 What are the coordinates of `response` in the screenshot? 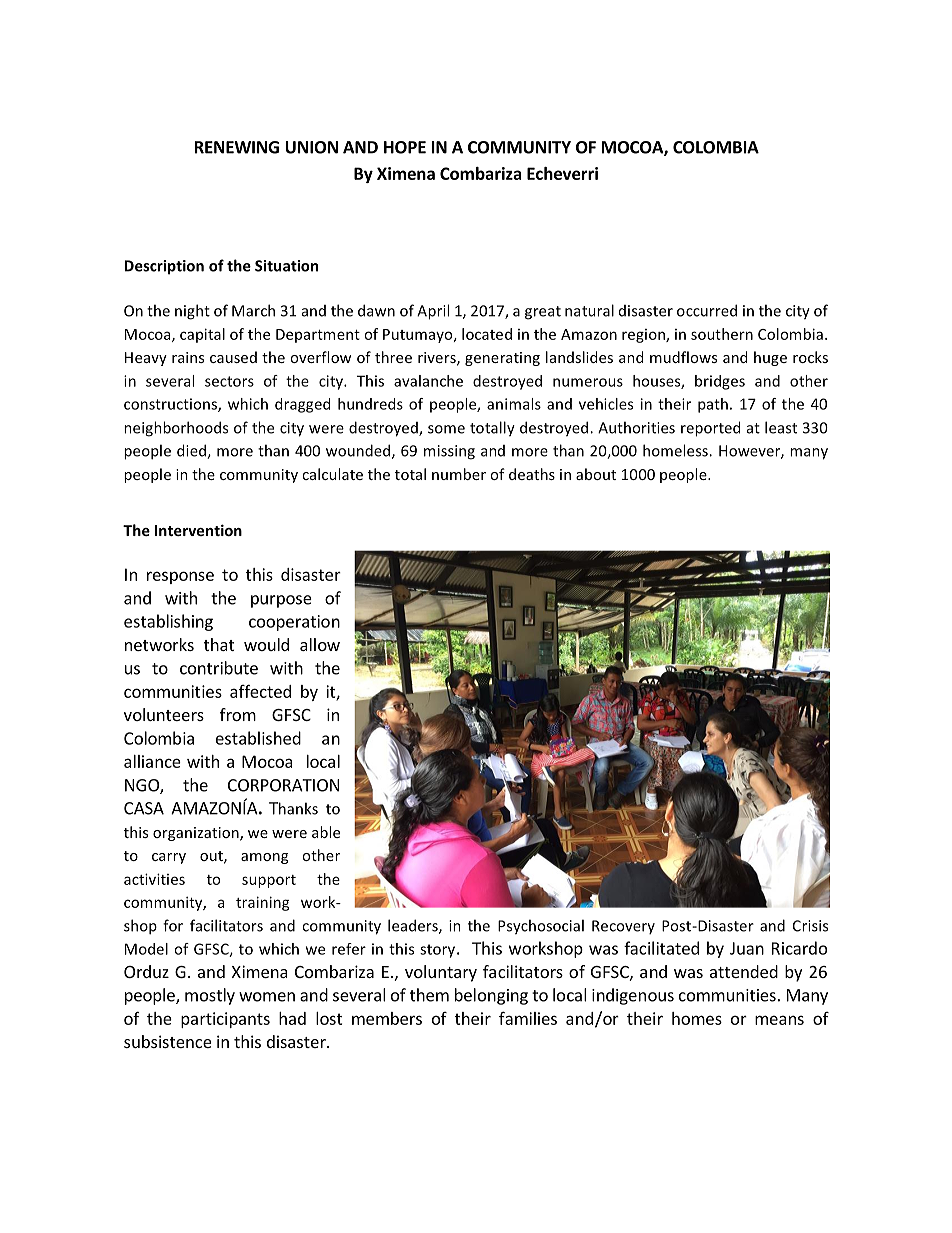 It's located at (180, 577).
